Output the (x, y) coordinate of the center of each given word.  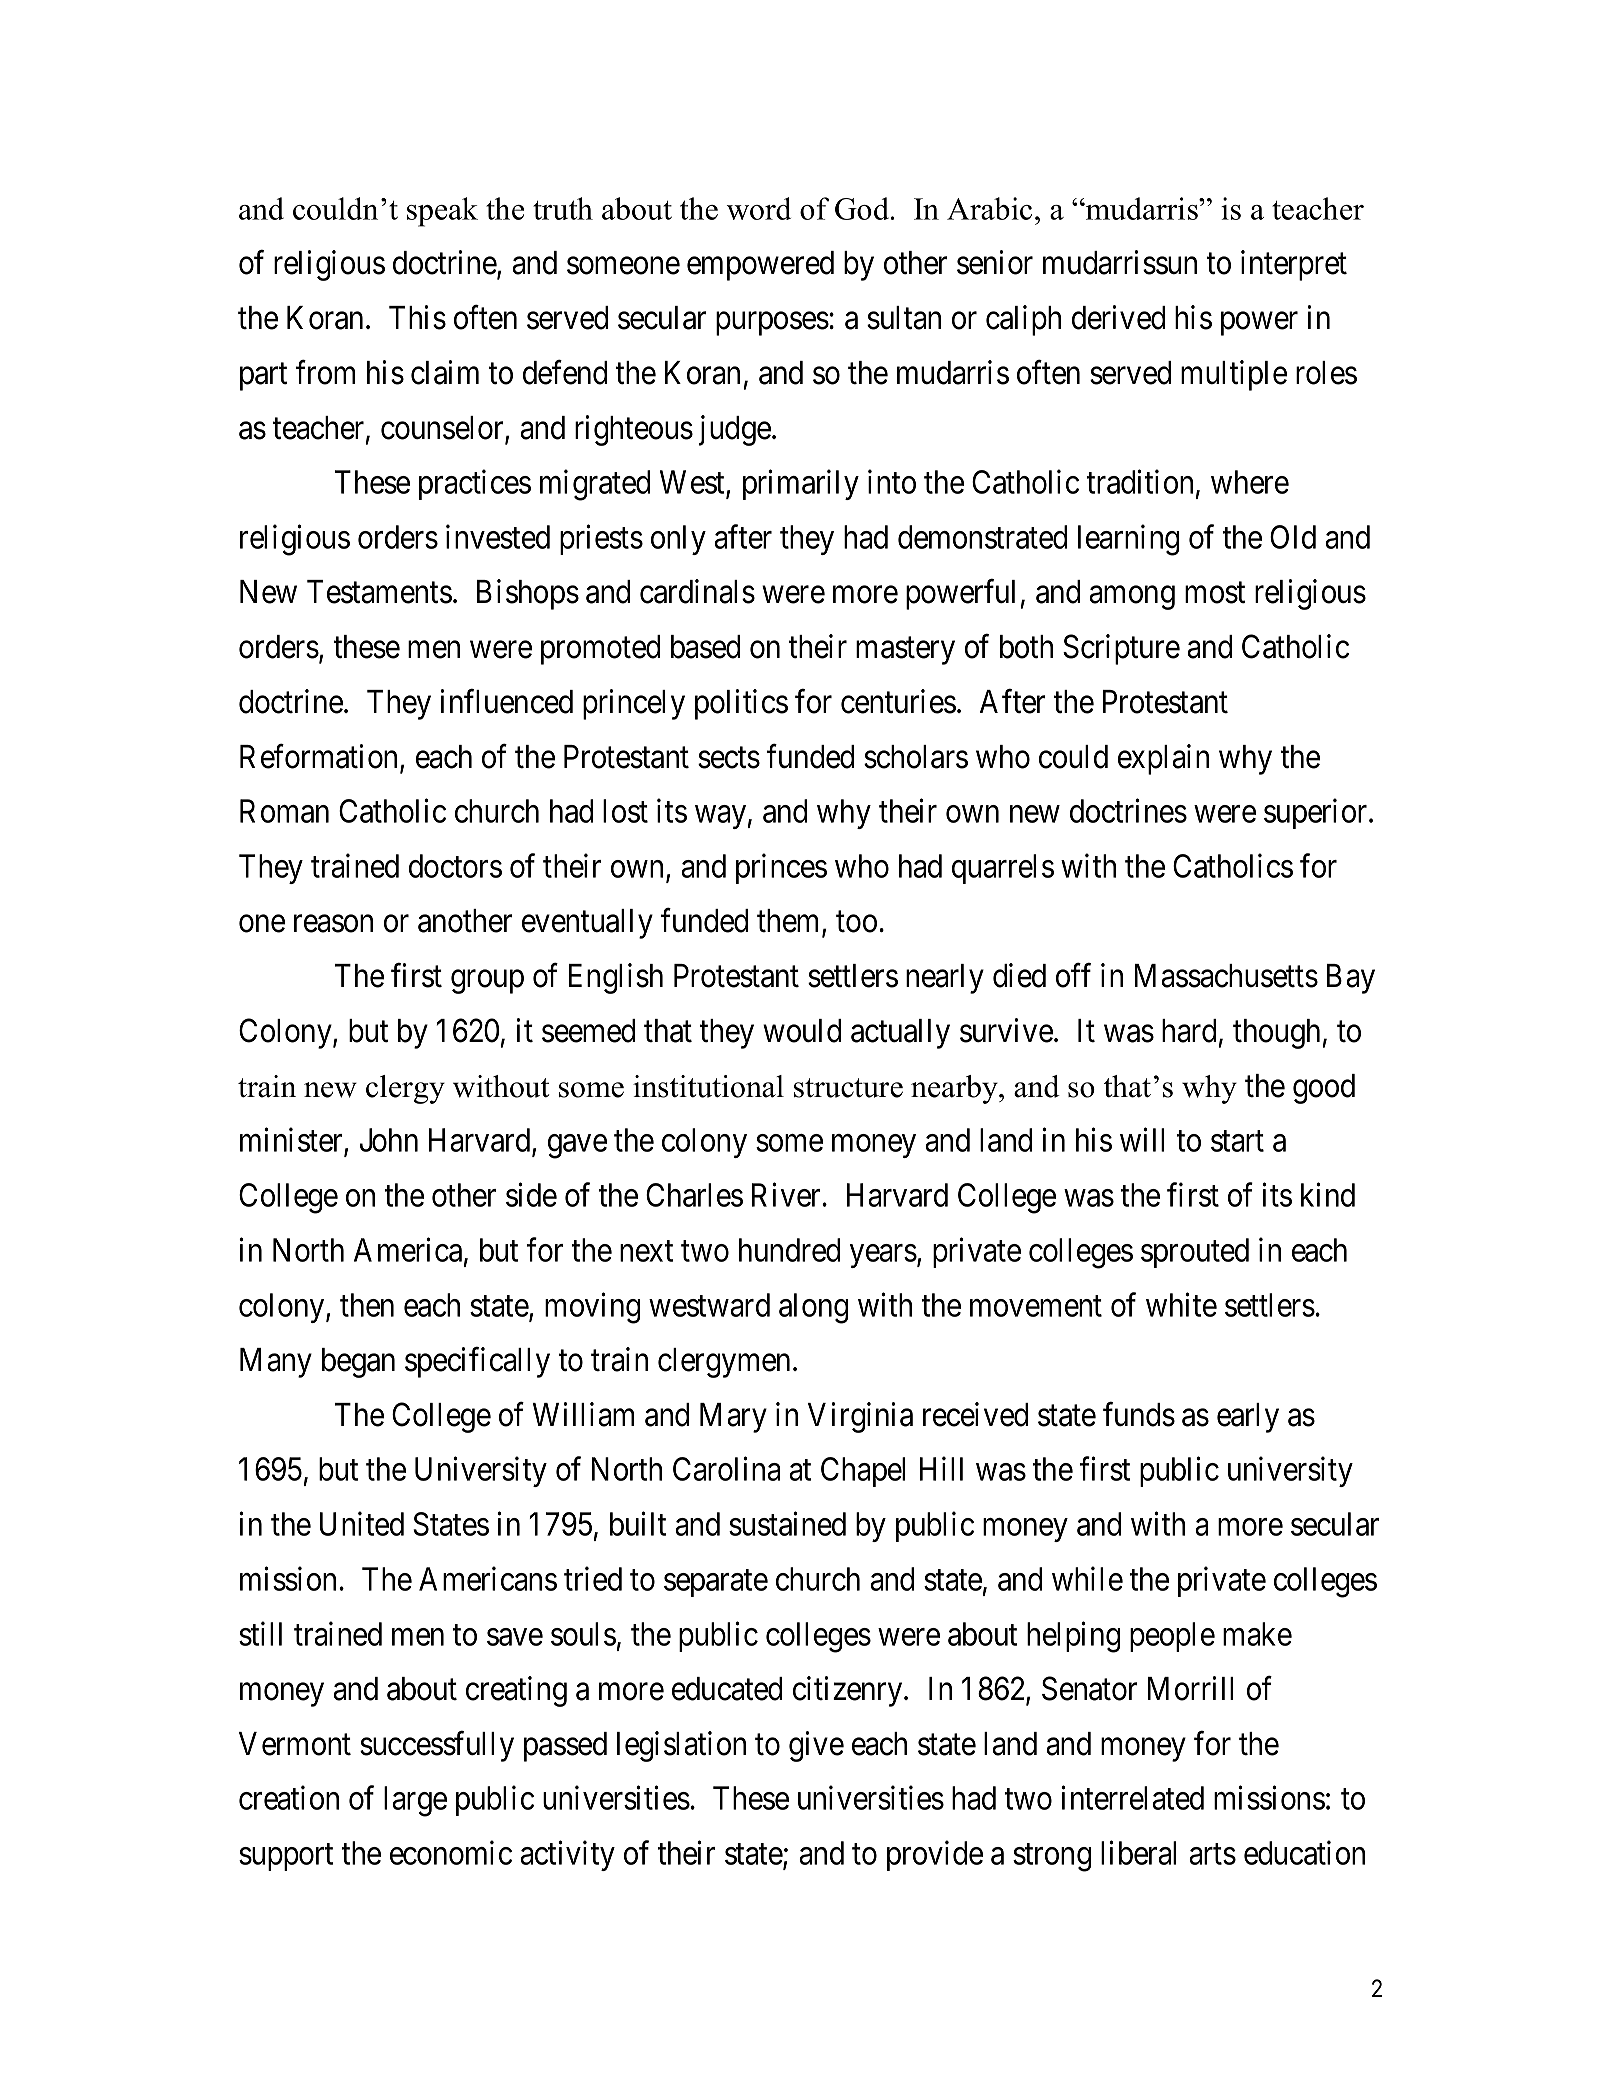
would (802, 1031)
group (487, 982)
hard (1189, 1031)
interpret (1294, 265)
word (759, 208)
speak (442, 212)
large (415, 1801)
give (816, 1746)
